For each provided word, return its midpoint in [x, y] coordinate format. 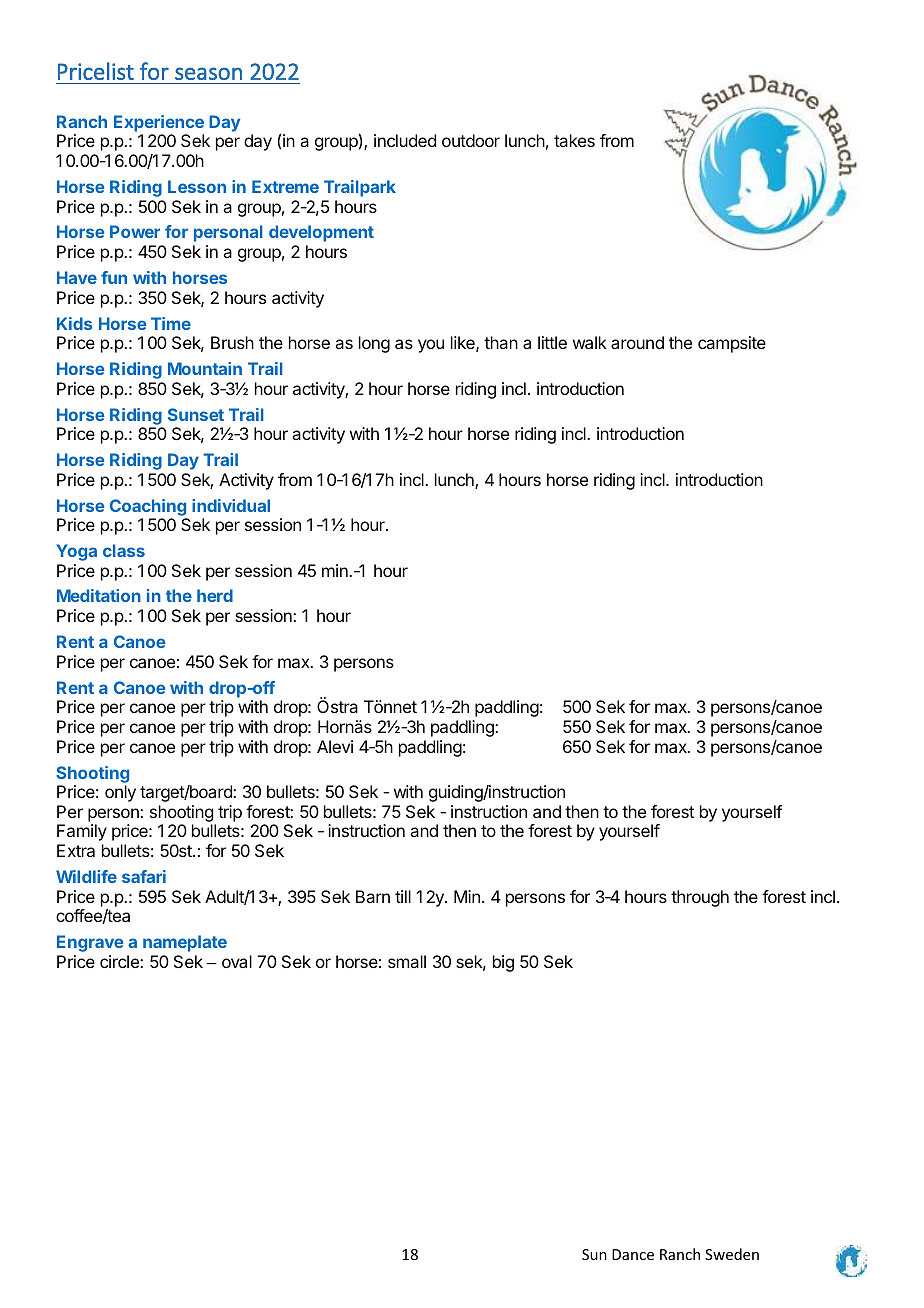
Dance [633, 1254]
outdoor [471, 140]
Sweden [732, 1254]
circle [120, 961]
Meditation [99, 595]
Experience [159, 123]
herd [215, 595]
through [700, 898]
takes [574, 140]
